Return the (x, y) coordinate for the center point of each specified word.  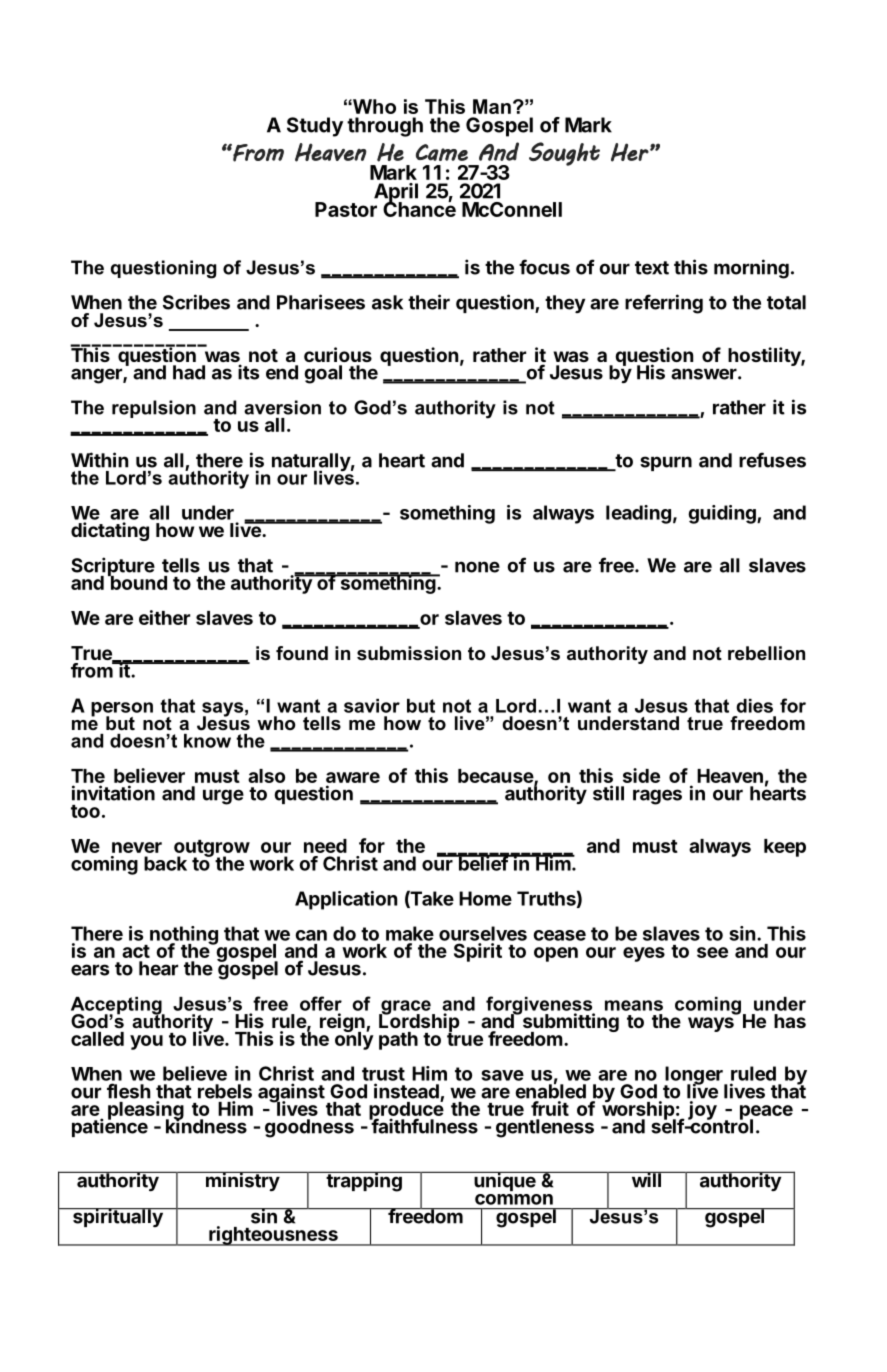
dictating (110, 531)
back (165, 863)
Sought (564, 154)
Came (442, 152)
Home (485, 898)
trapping (364, 1181)
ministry (242, 1181)
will (646, 1179)
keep (785, 848)
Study (315, 127)
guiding (723, 514)
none (477, 567)
